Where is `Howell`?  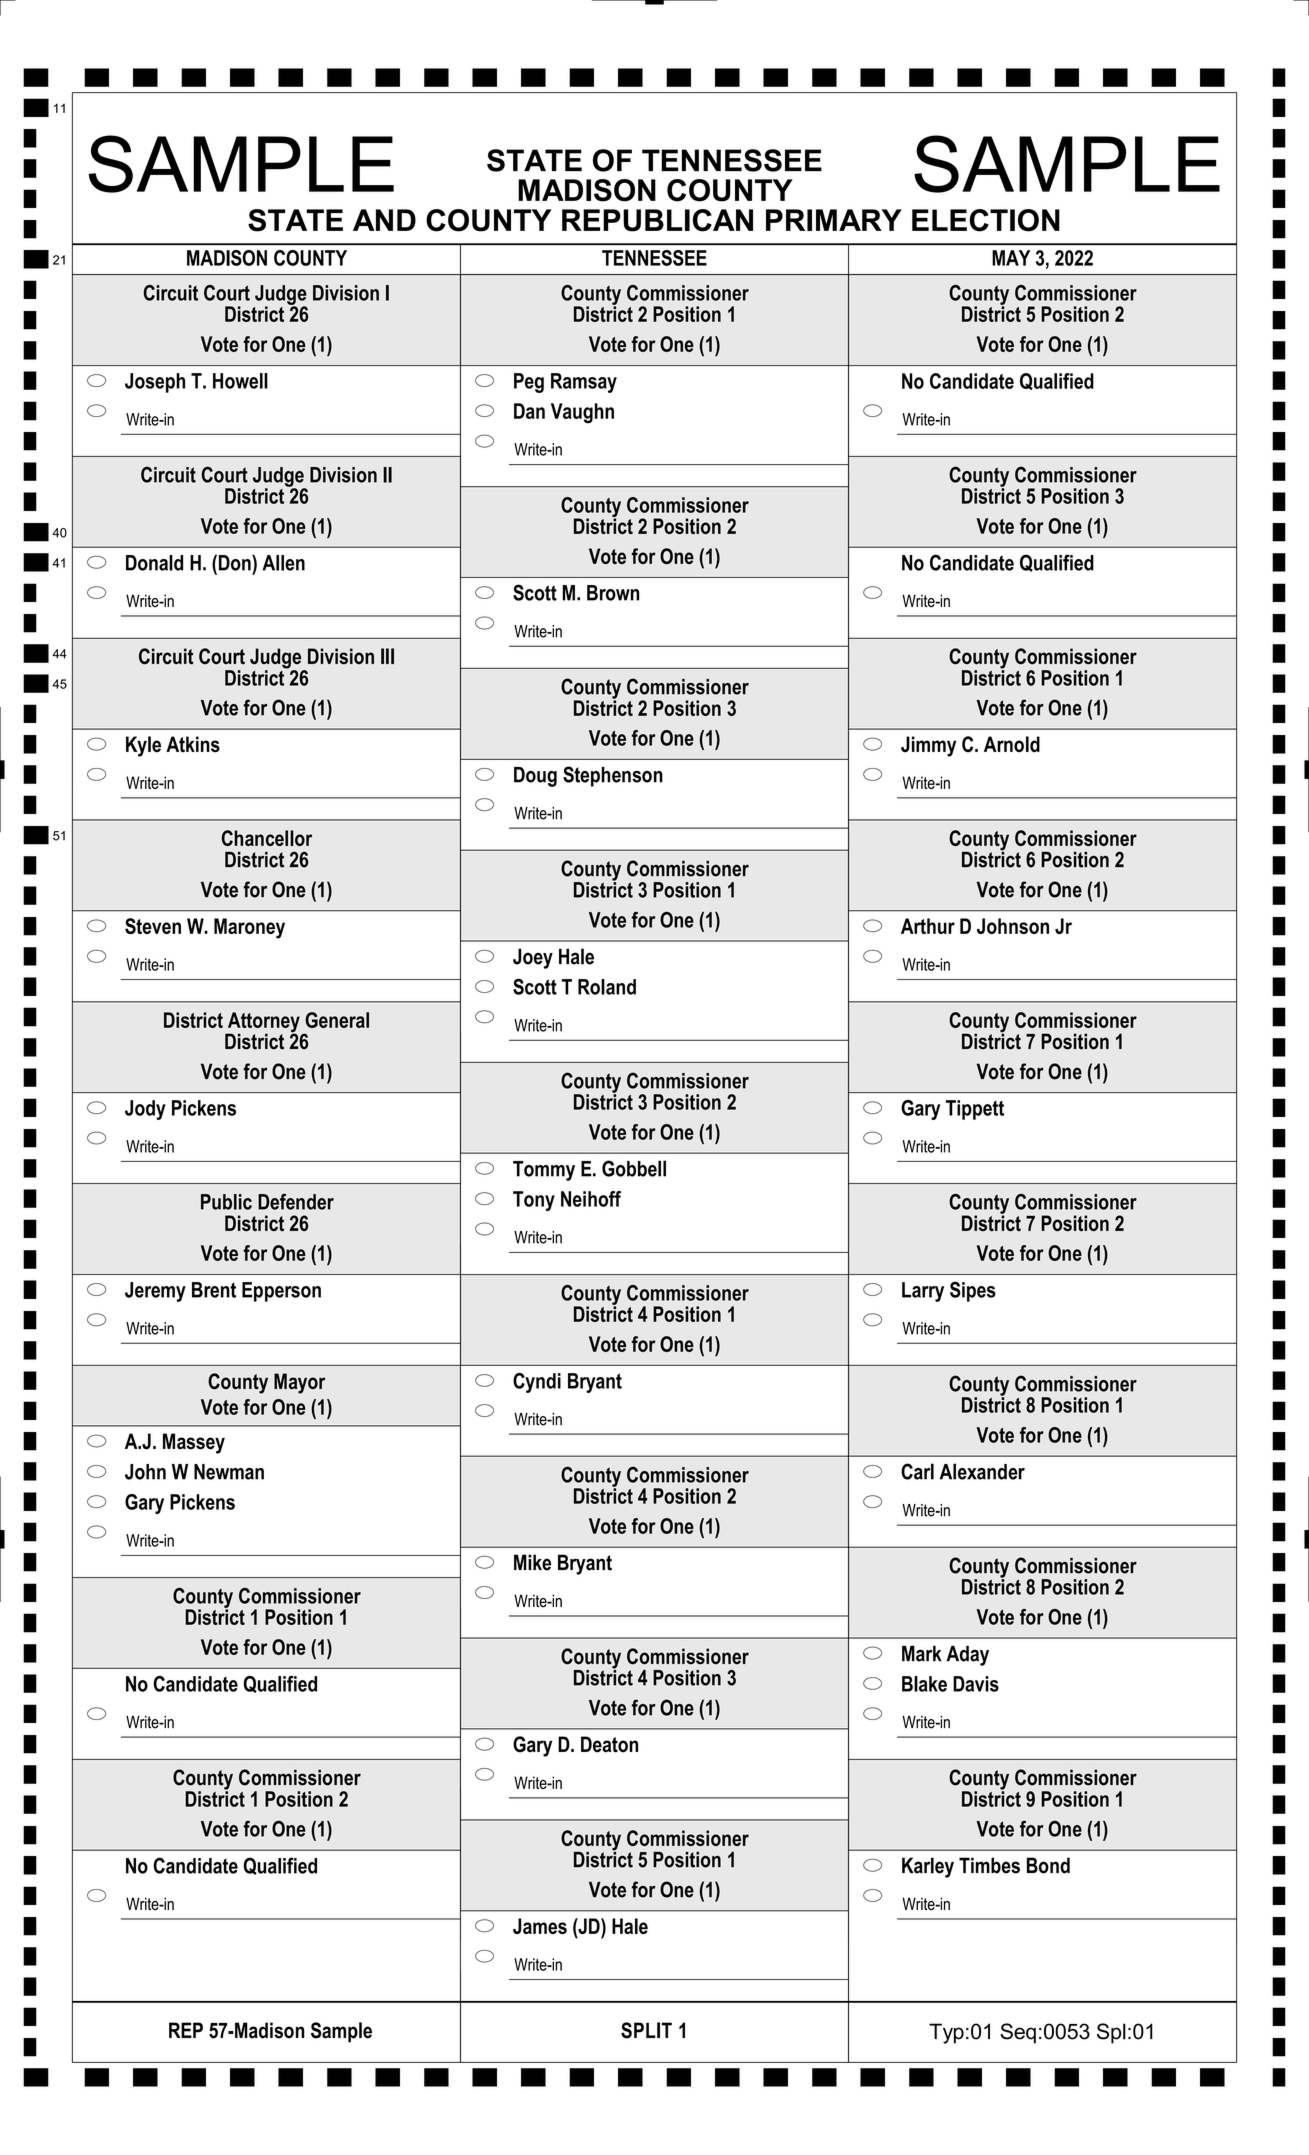
Howell is located at coordinates (240, 381).
